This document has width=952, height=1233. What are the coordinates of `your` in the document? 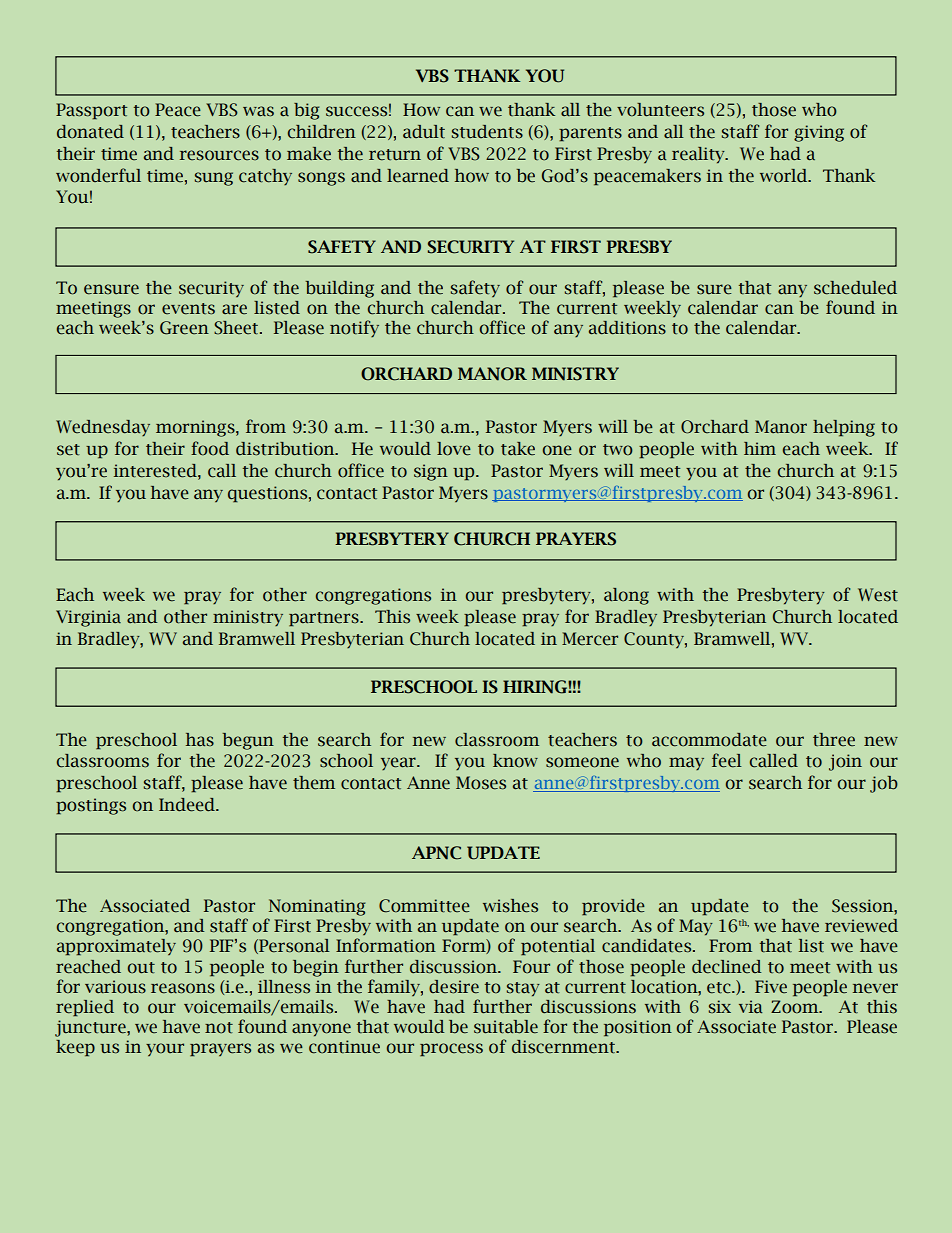 It's located at (165, 1049).
